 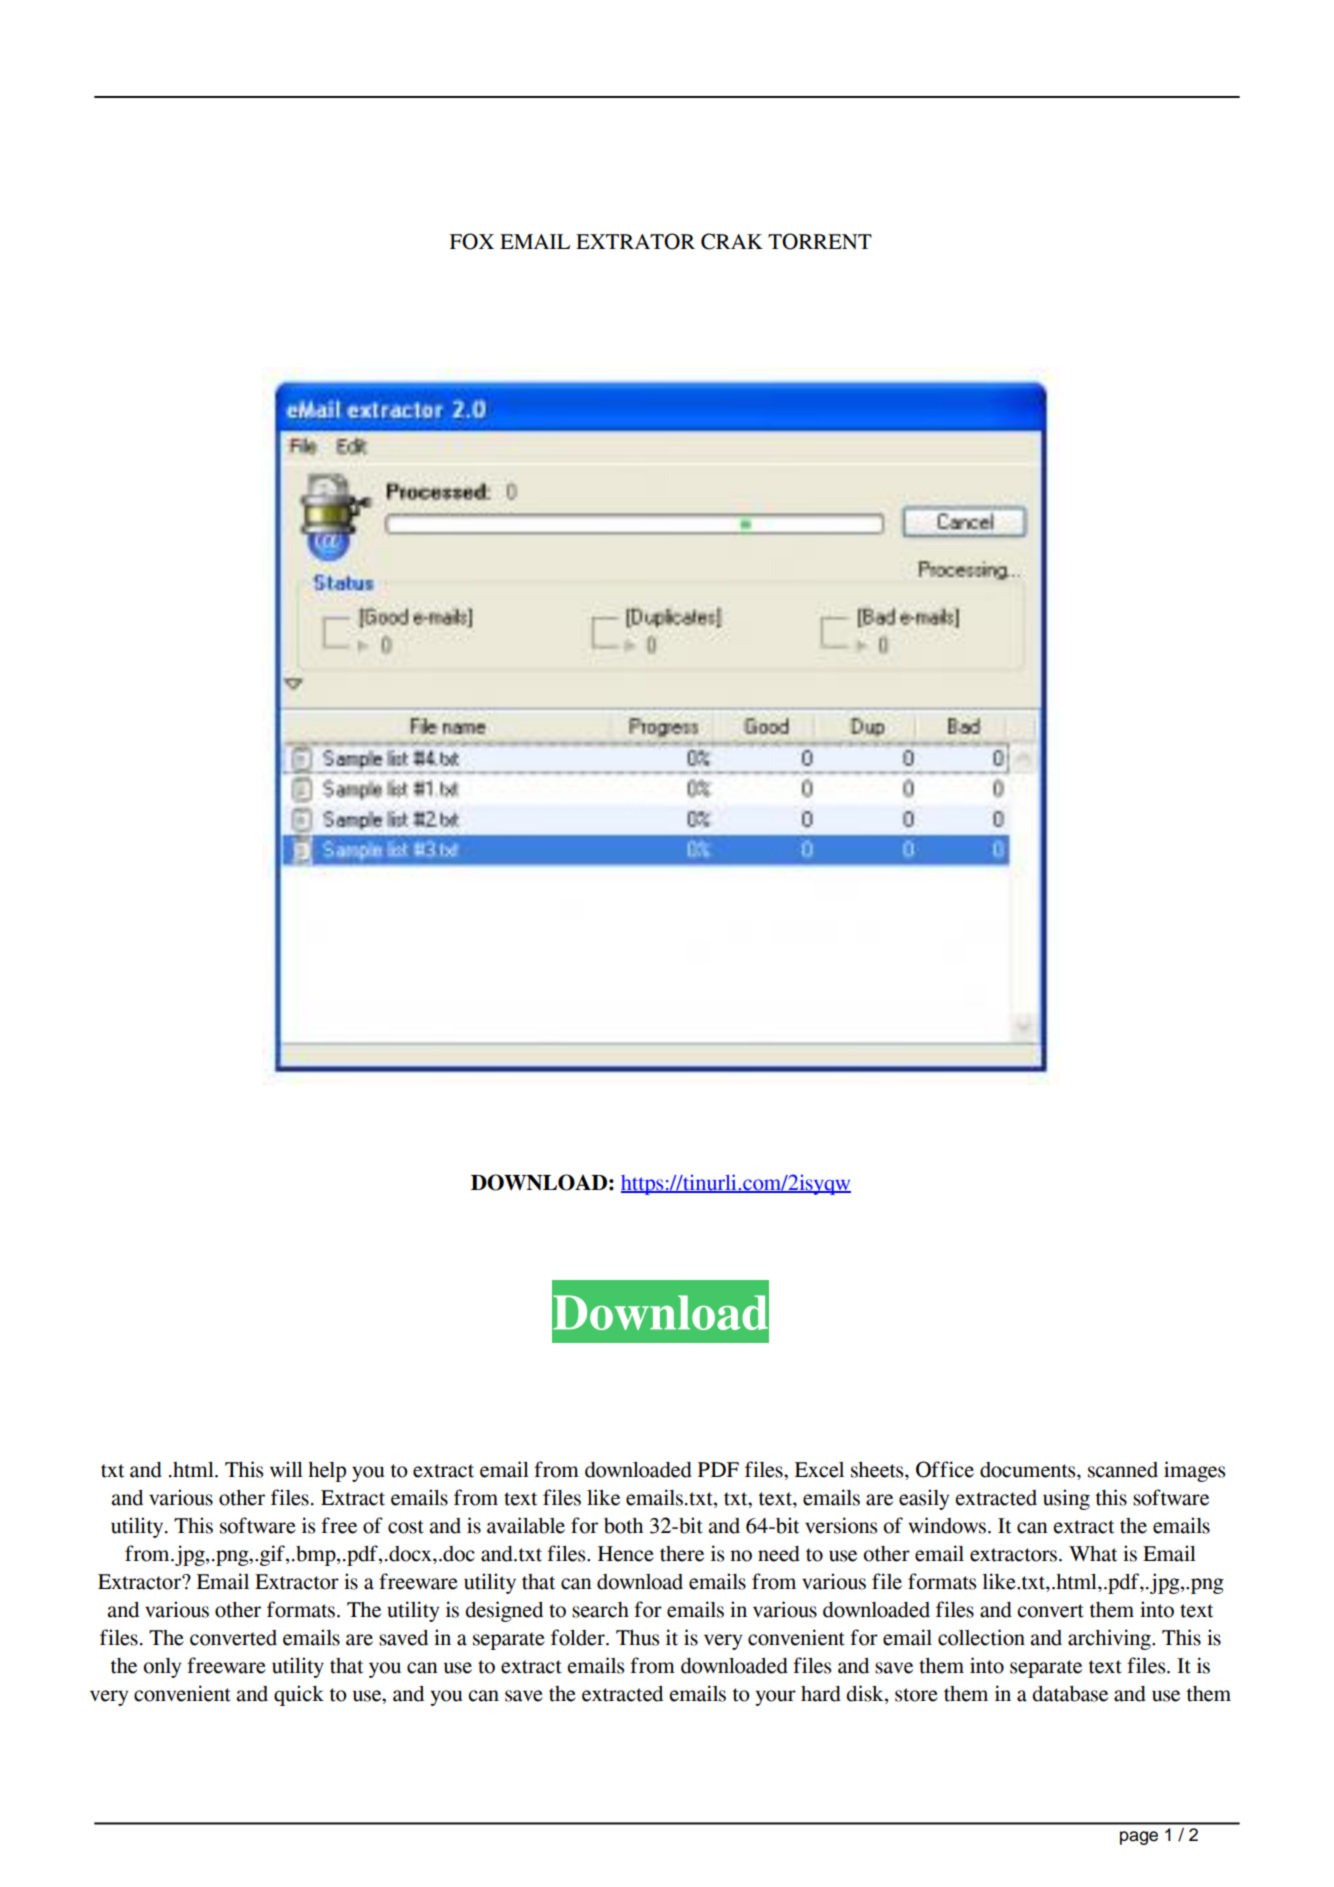 What do you see at coordinates (327, 1471) in the screenshot?
I see `help` at bounding box center [327, 1471].
